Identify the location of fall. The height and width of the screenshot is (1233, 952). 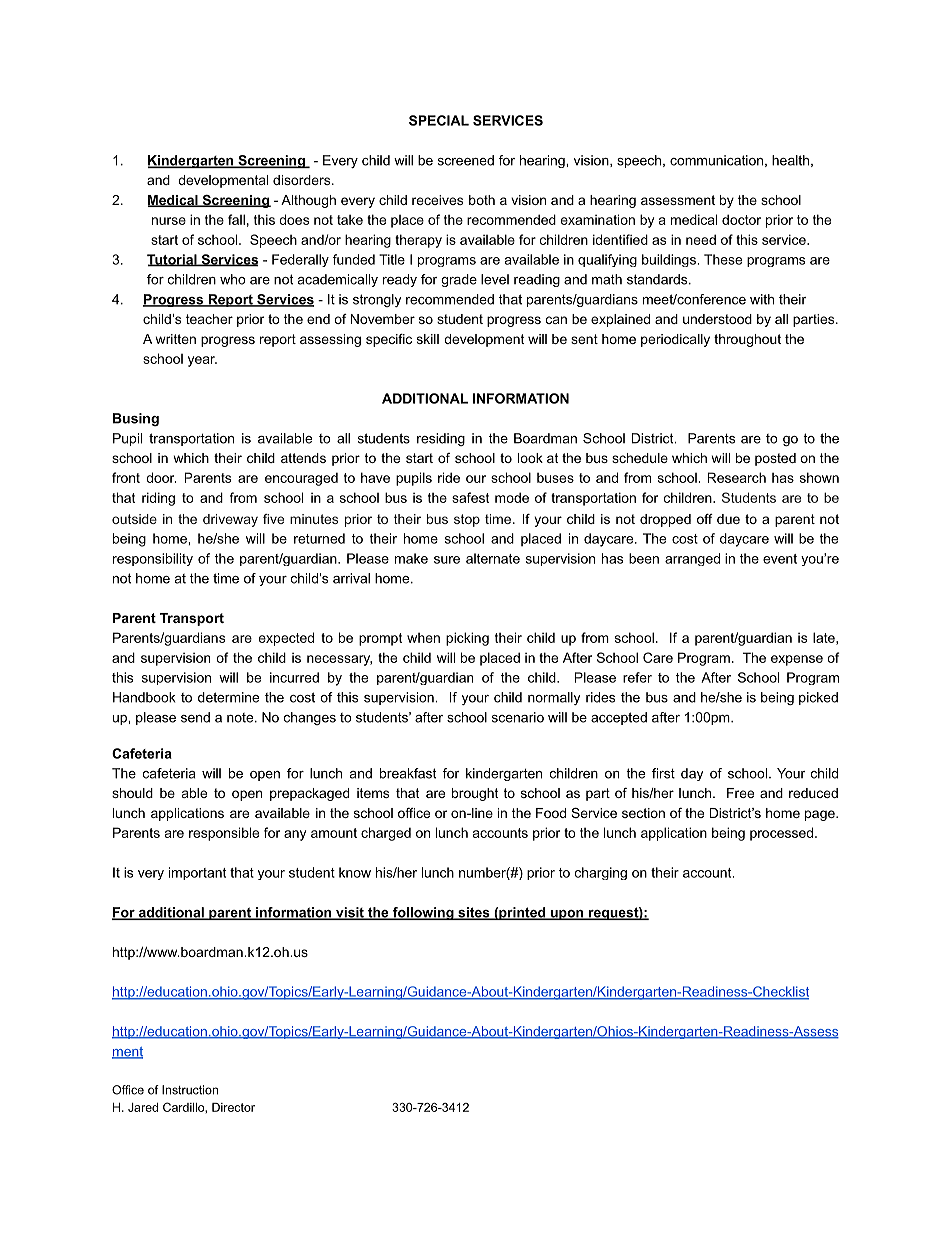
(236, 219).
